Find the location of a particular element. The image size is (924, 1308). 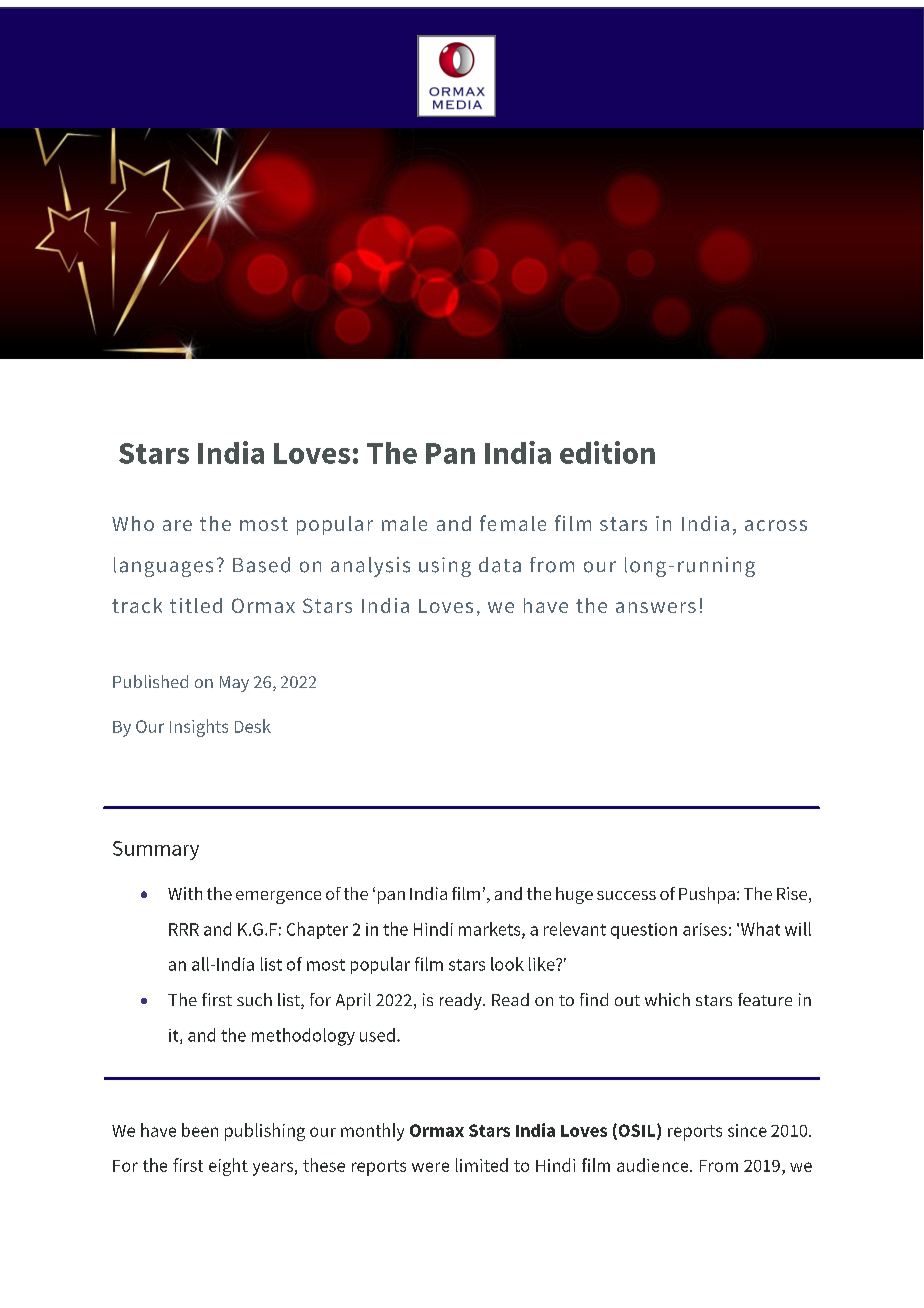

limited is located at coordinates (482, 1165).
